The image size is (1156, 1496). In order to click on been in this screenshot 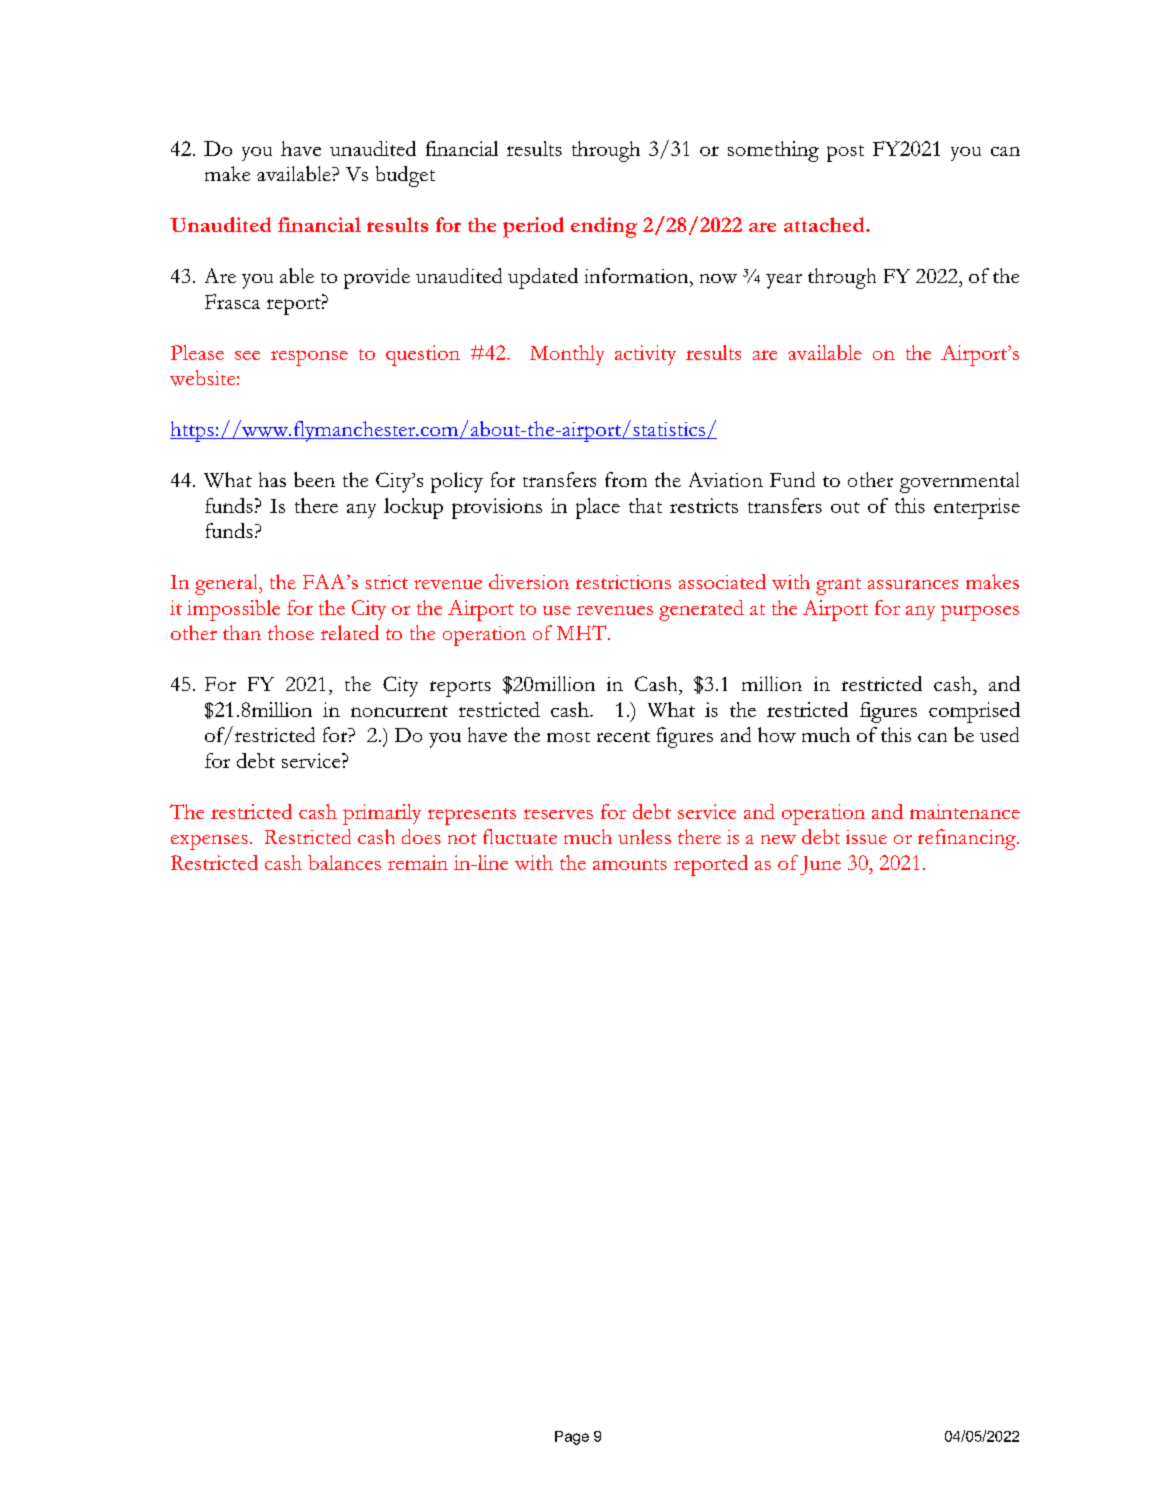, I will do `click(314, 479)`.
